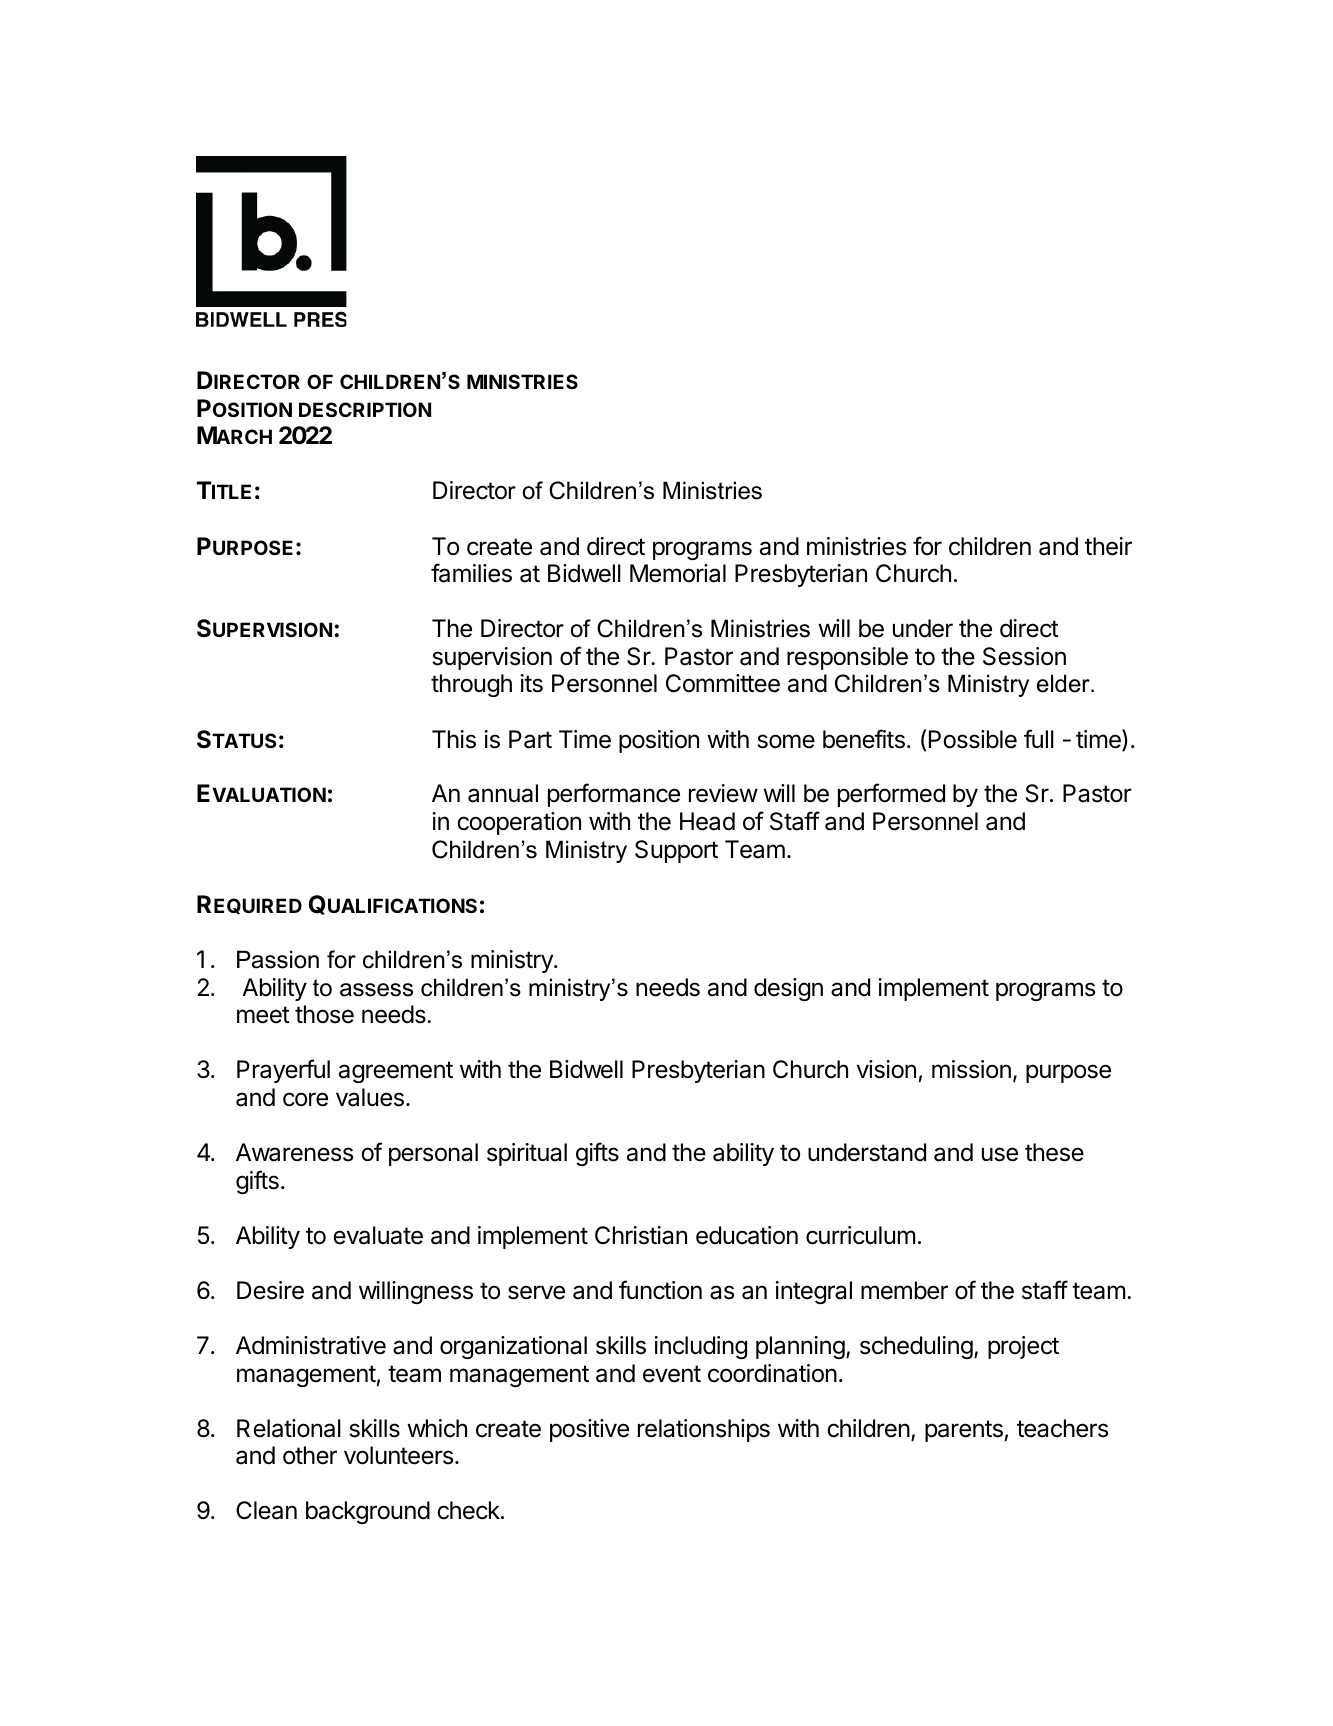  Describe the element at coordinates (704, 1430) in the screenshot. I see `relationships` at that location.
